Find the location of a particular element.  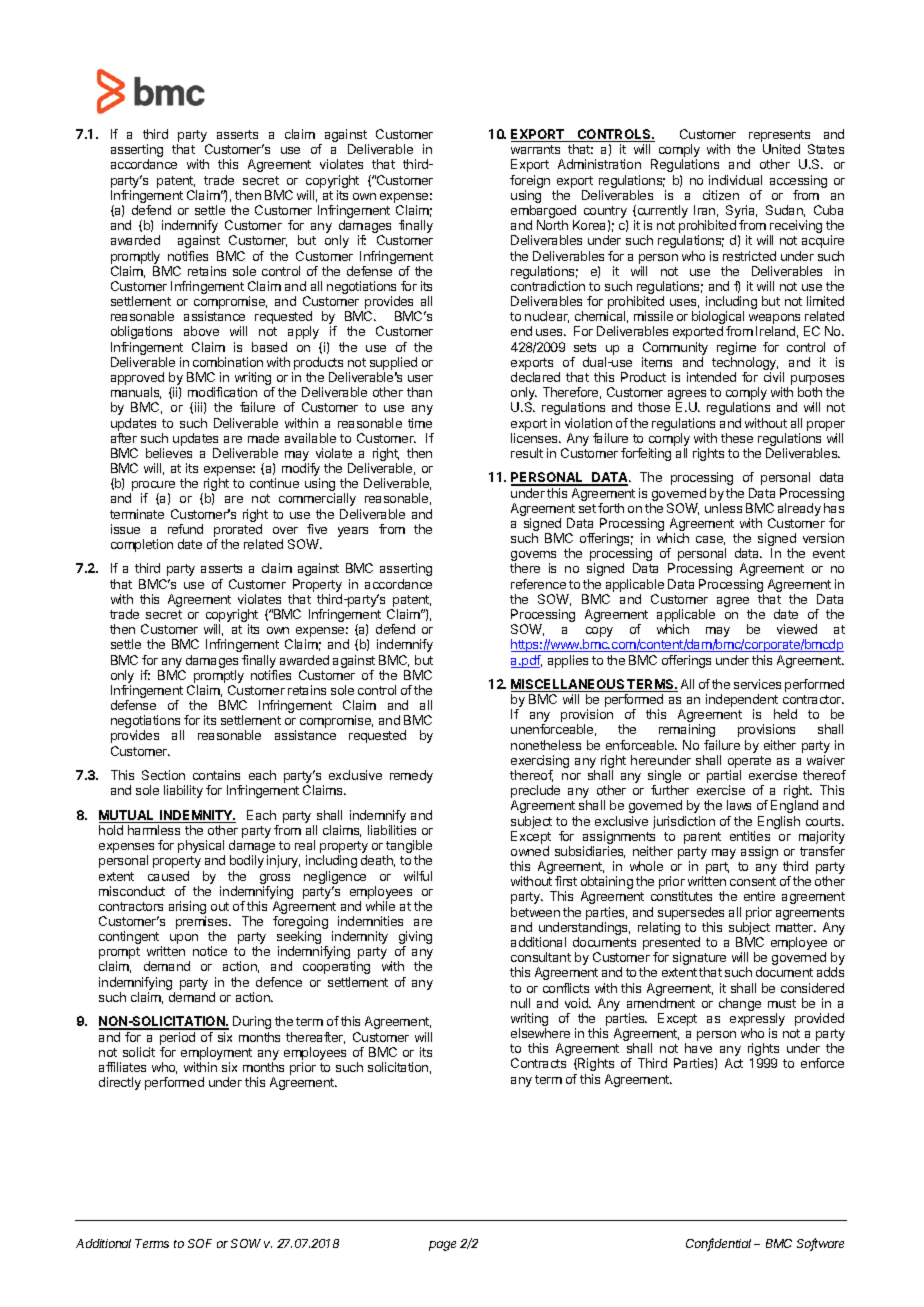

independent is located at coordinates (742, 702).
